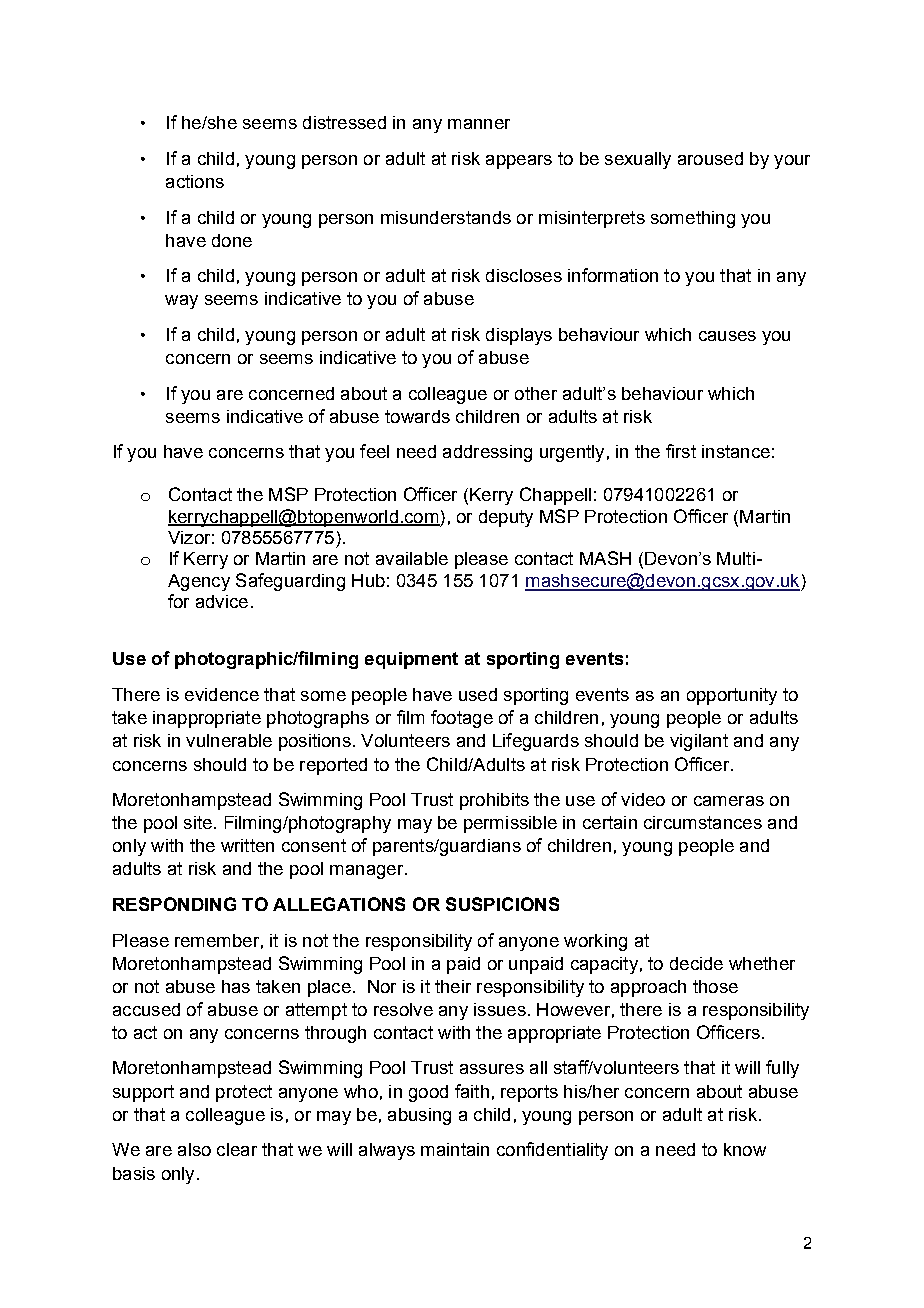 This image has width=924, height=1308. Describe the element at coordinates (195, 181) in the image. I see `actions` at that location.
